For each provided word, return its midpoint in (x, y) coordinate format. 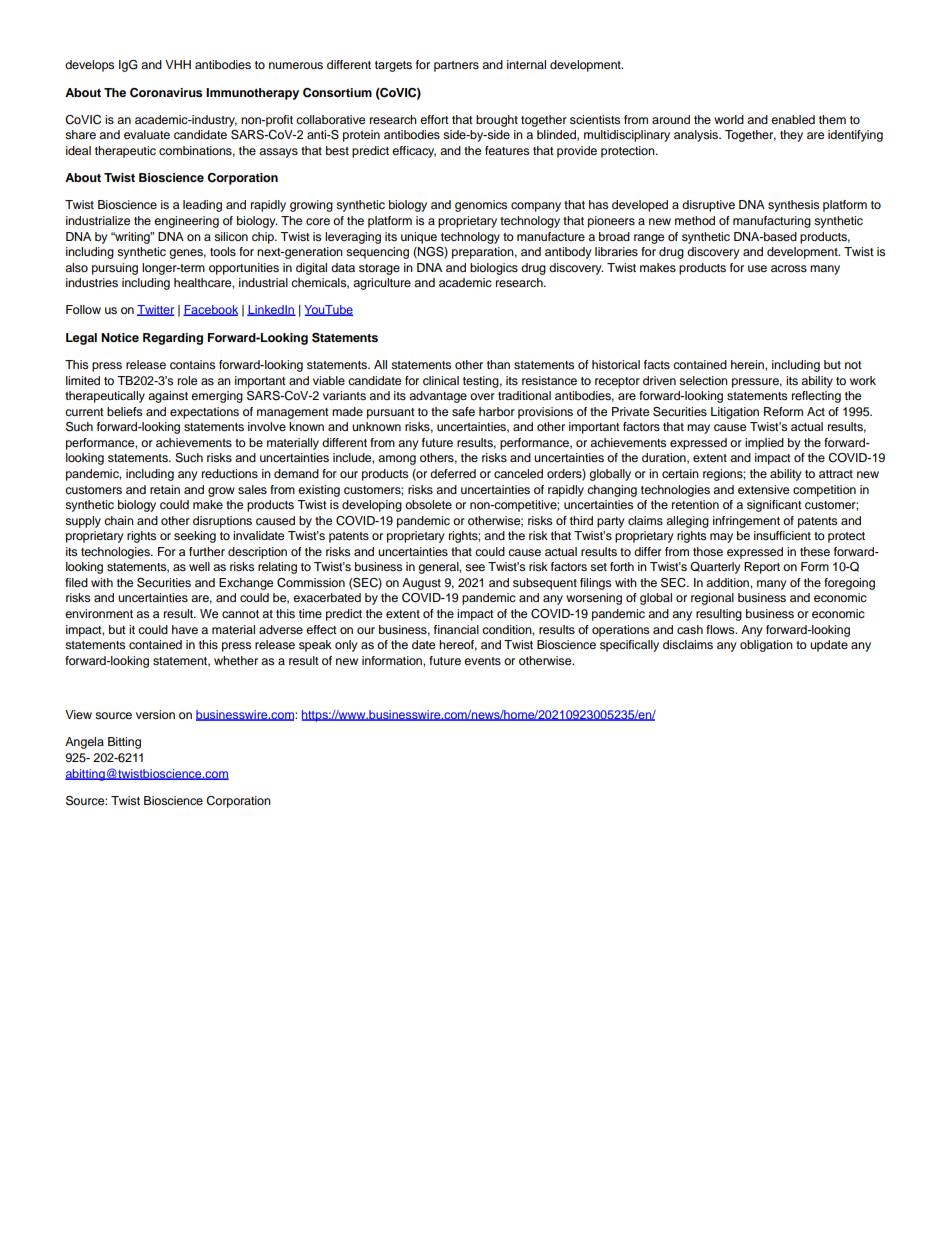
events (482, 661)
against (168, 397)
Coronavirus (166, 93)
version (155, 714)
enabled (793, 119)
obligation (766, 646)
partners (456, 66)
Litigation (735, 413)
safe (463, 411)
